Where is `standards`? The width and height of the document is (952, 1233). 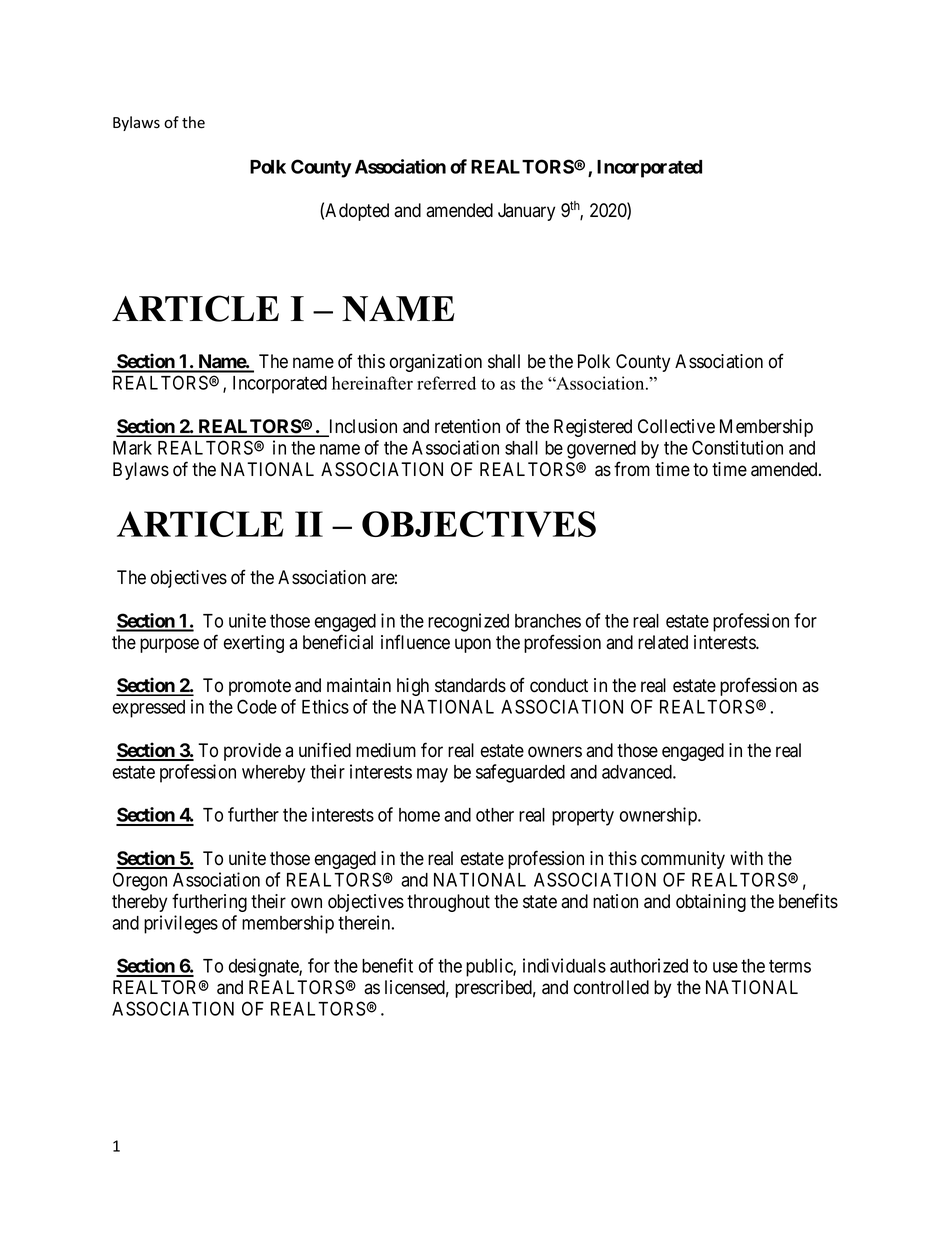
standards is located at coordinates (470, 685).
